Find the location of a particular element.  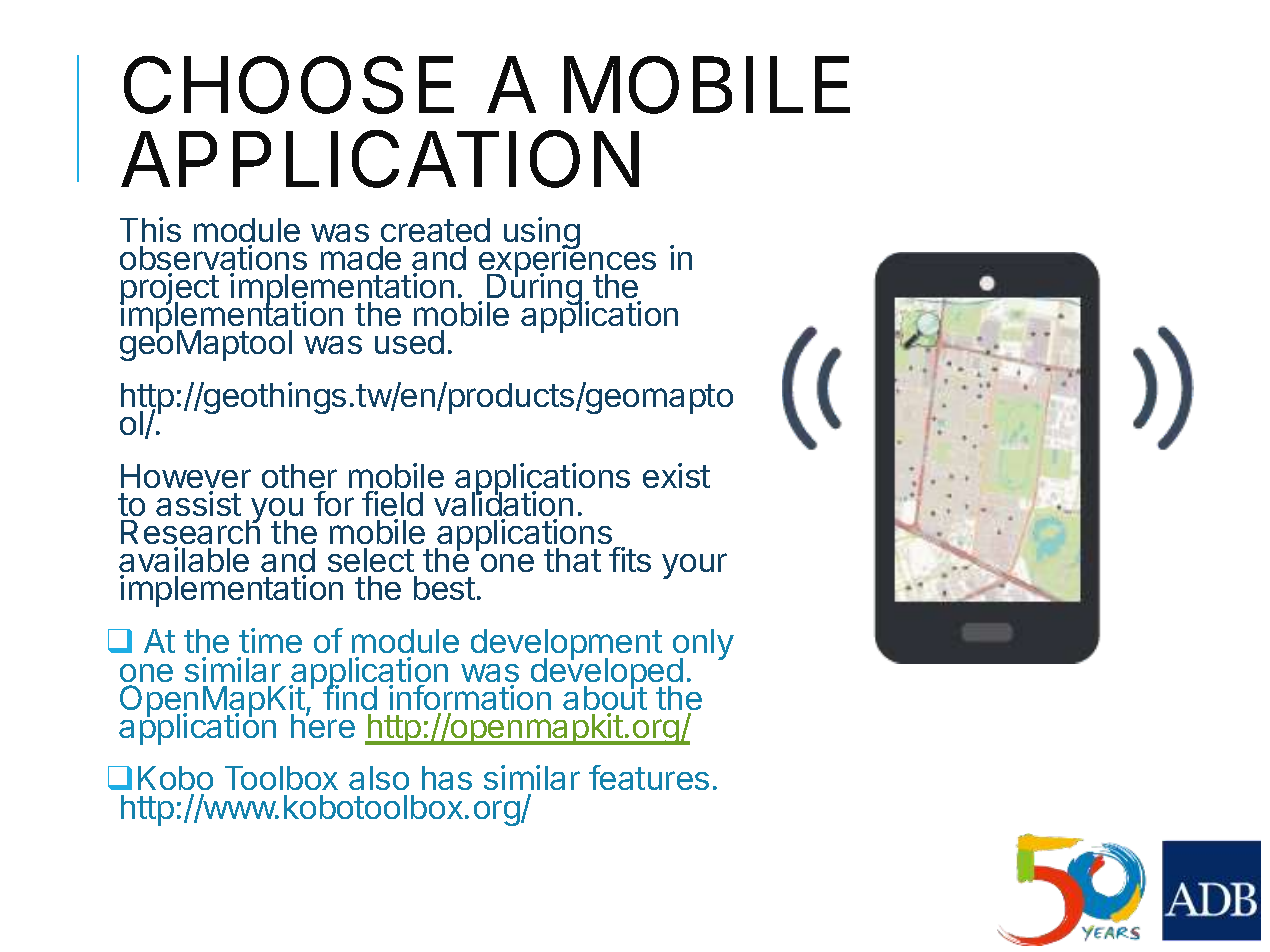

select is located at coordinates (371, 560).
